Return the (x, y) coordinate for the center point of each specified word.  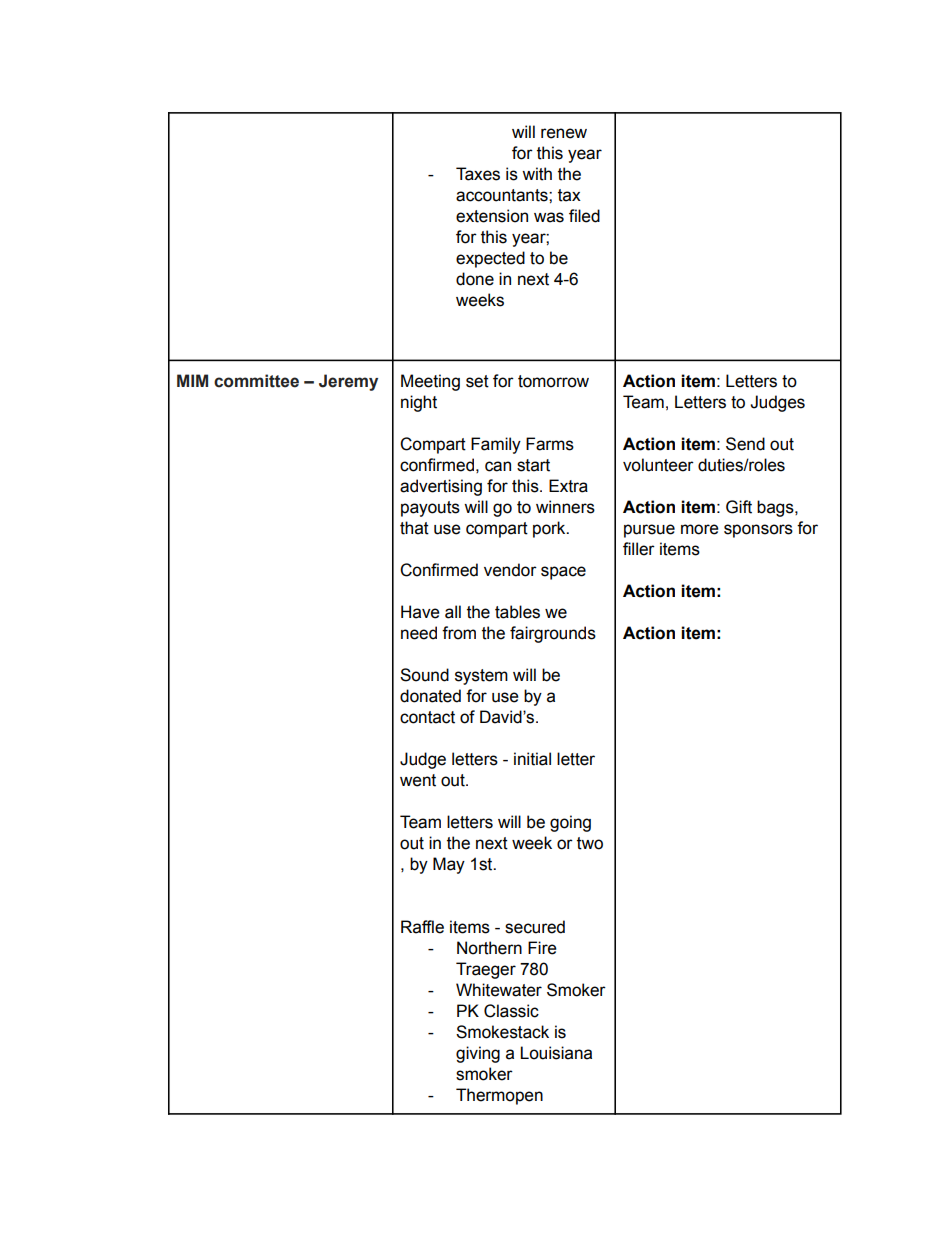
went (418, 780)
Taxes (478, 174)
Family (496, 445)
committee (256, 381)
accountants (503, 195)
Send (745, 444)
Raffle (422, 927)
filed (584, 216)
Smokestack (502, 1032)
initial (532, 759)
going (570, 823)
